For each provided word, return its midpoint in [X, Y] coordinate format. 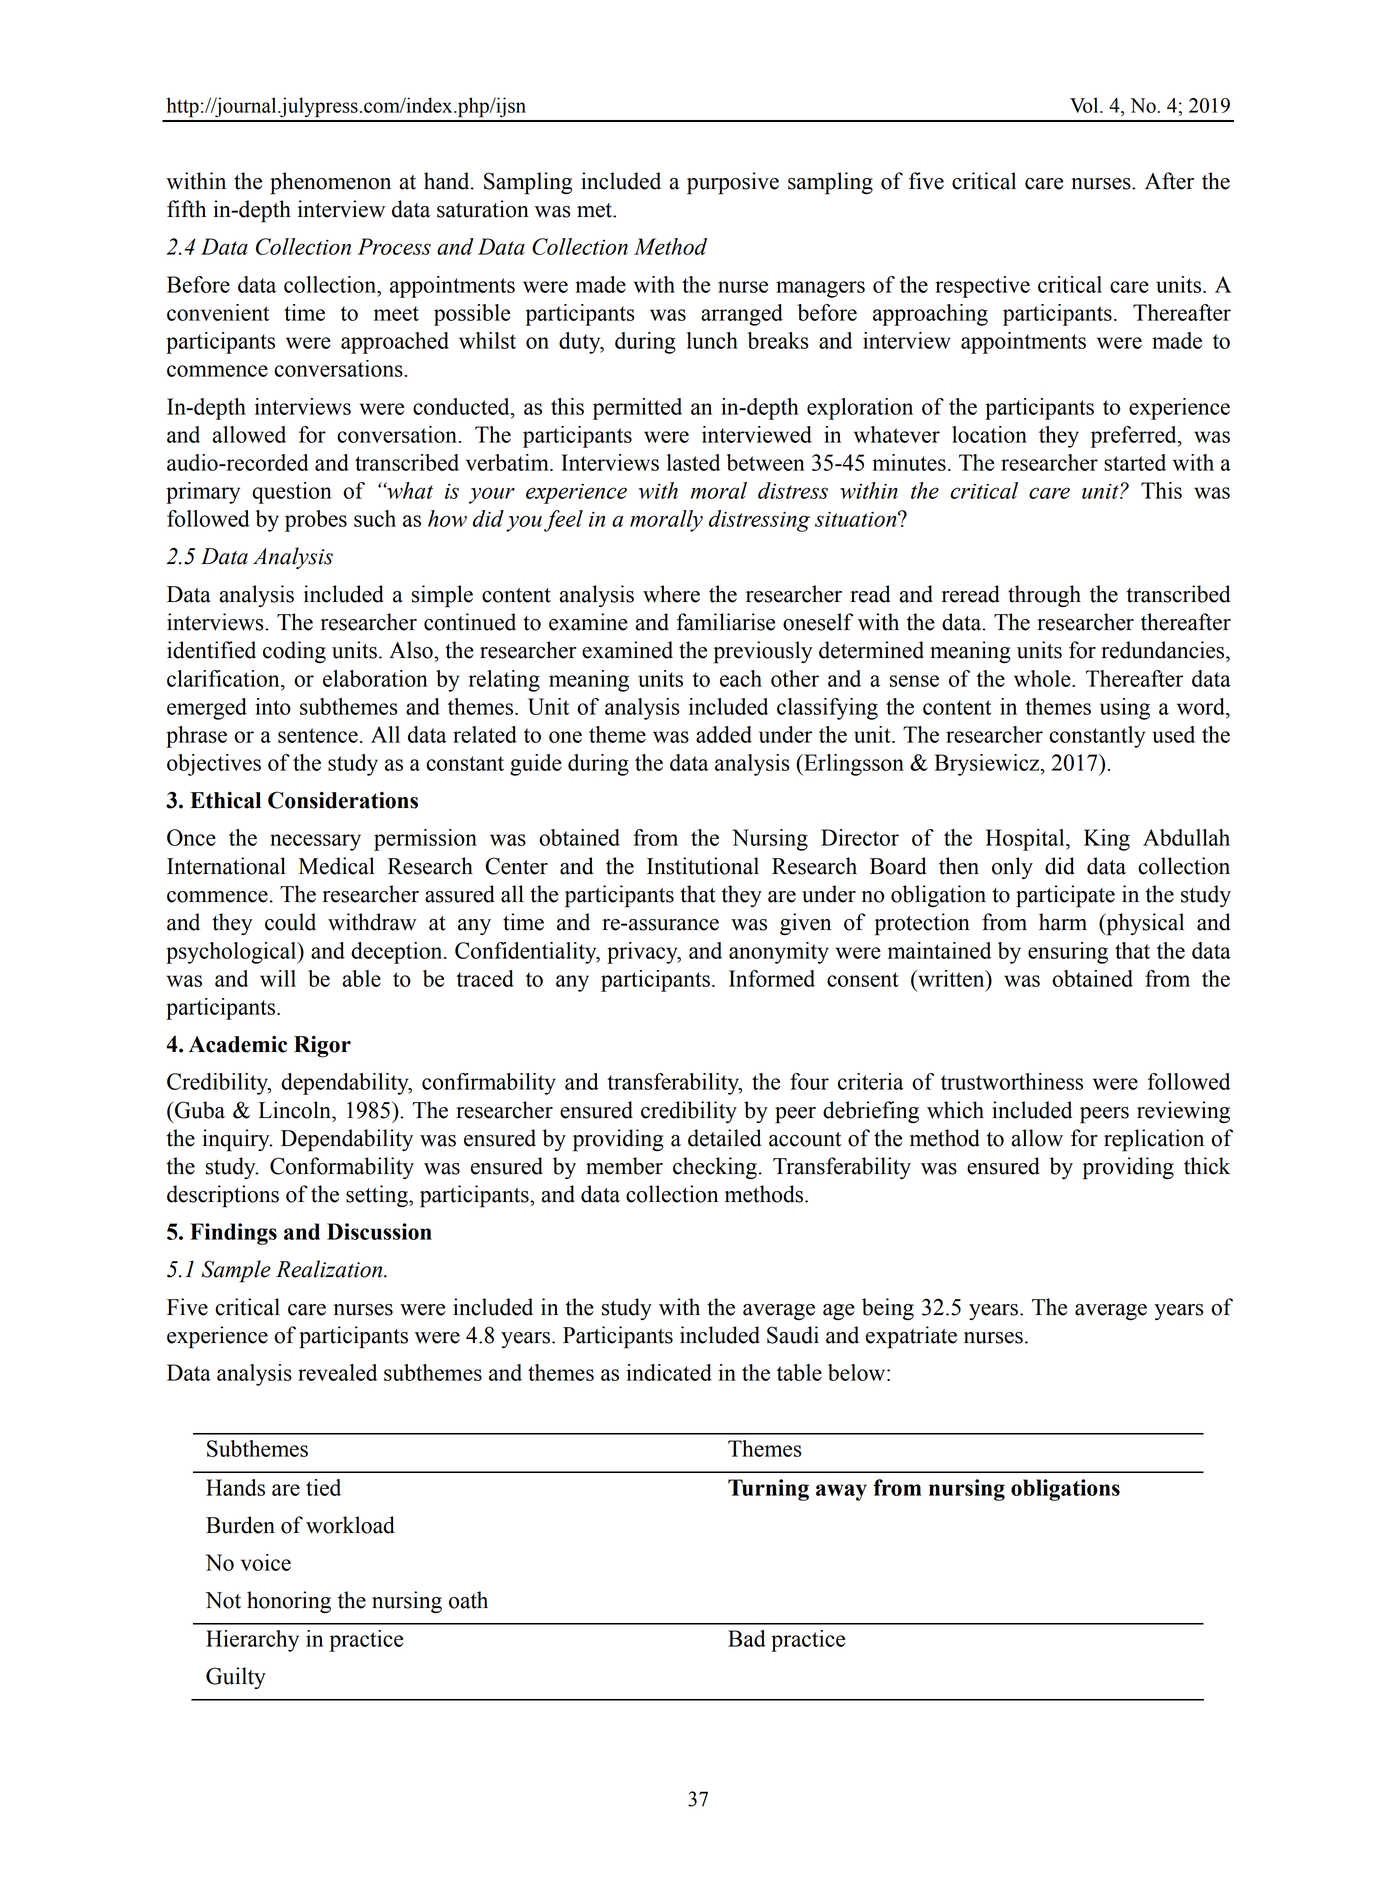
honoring [289, 1602]
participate [1065, 896]
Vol [1085, 105]
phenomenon [330, 183]
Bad [747, 1638]
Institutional [703, 866]
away [841, 1492]
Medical [337, 866]
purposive [733, 183]
